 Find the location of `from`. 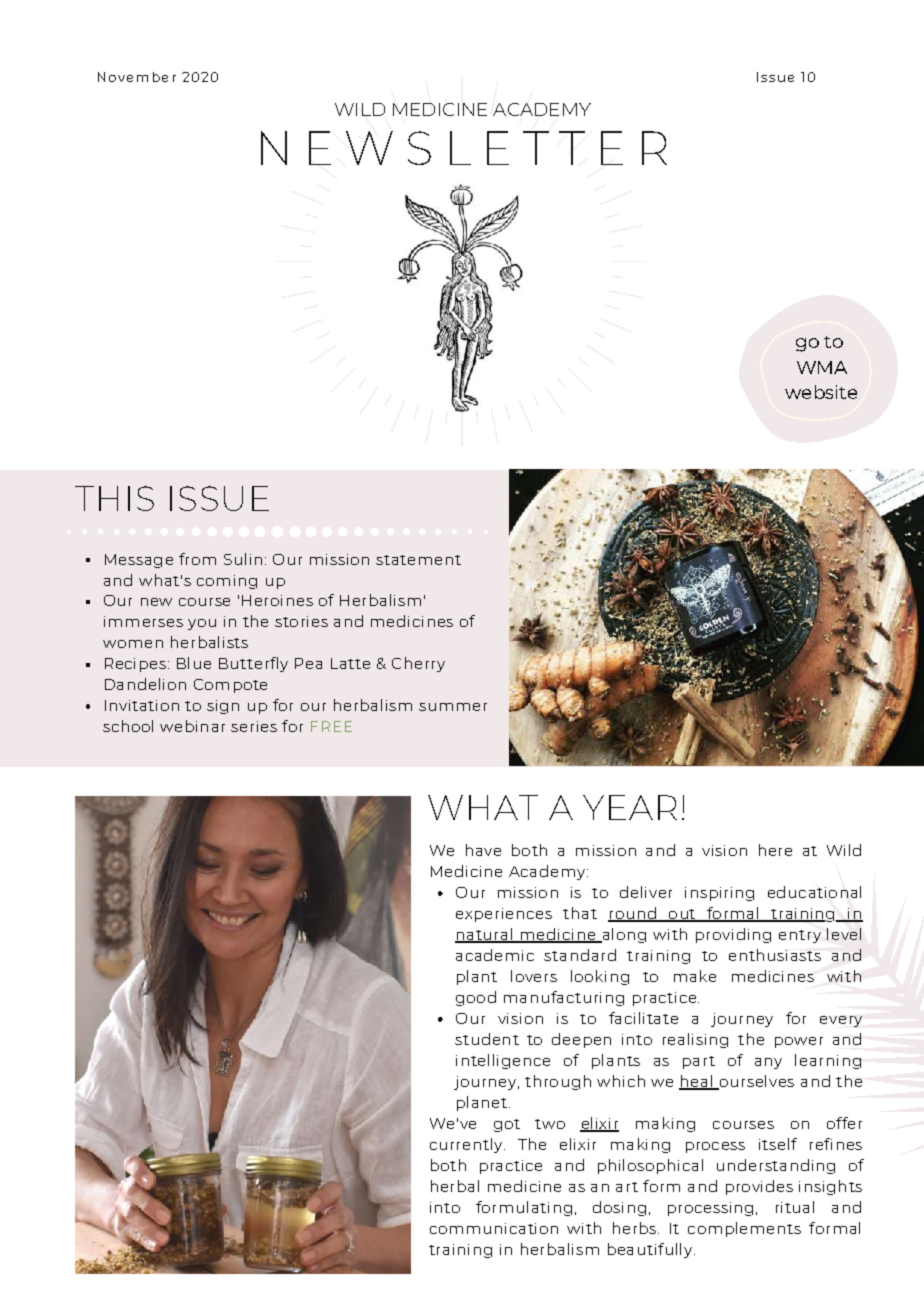

from is located at coordinates (197, 559).
